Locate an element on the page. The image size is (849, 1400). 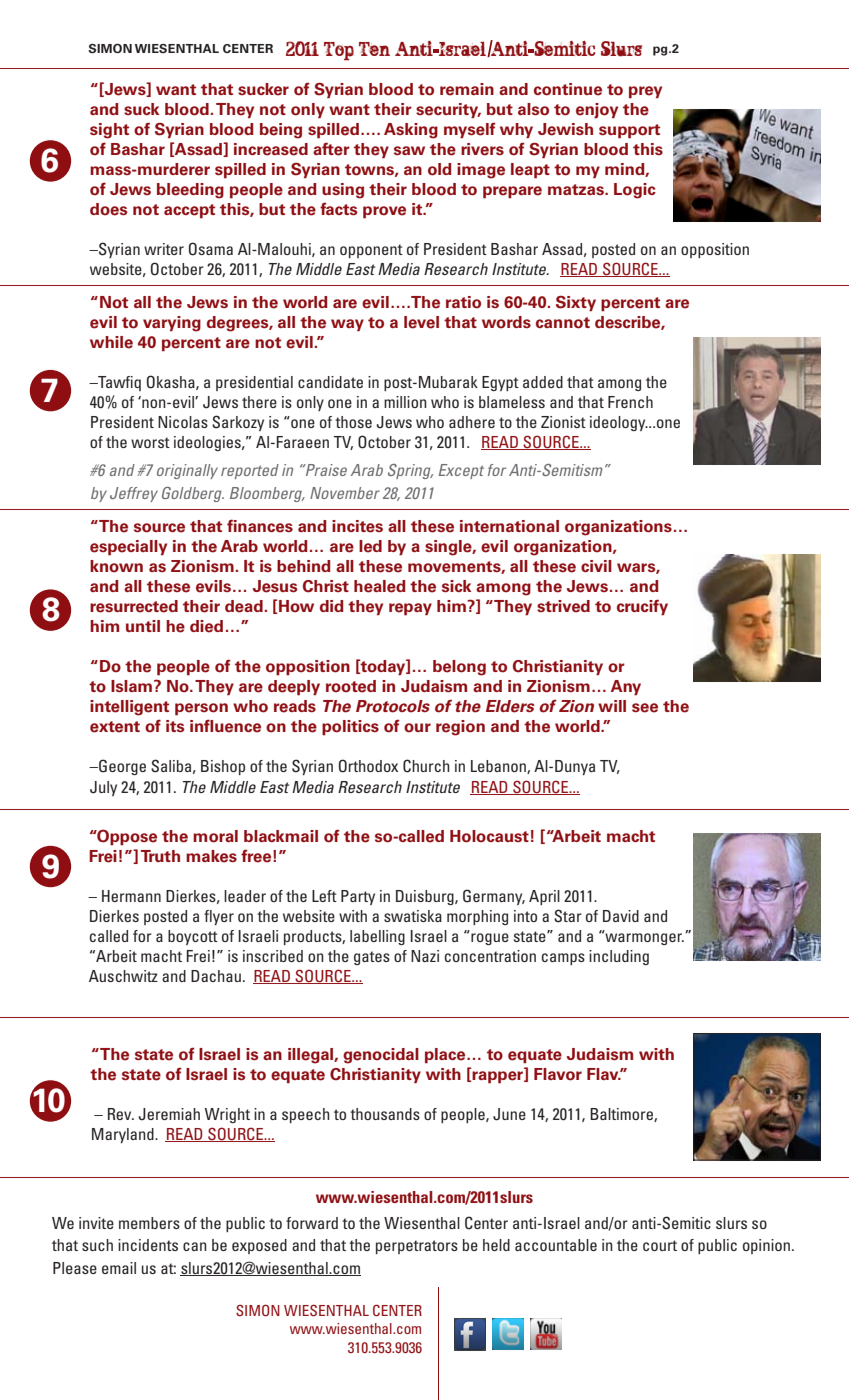
sight is located at coordinates (109, 131).
